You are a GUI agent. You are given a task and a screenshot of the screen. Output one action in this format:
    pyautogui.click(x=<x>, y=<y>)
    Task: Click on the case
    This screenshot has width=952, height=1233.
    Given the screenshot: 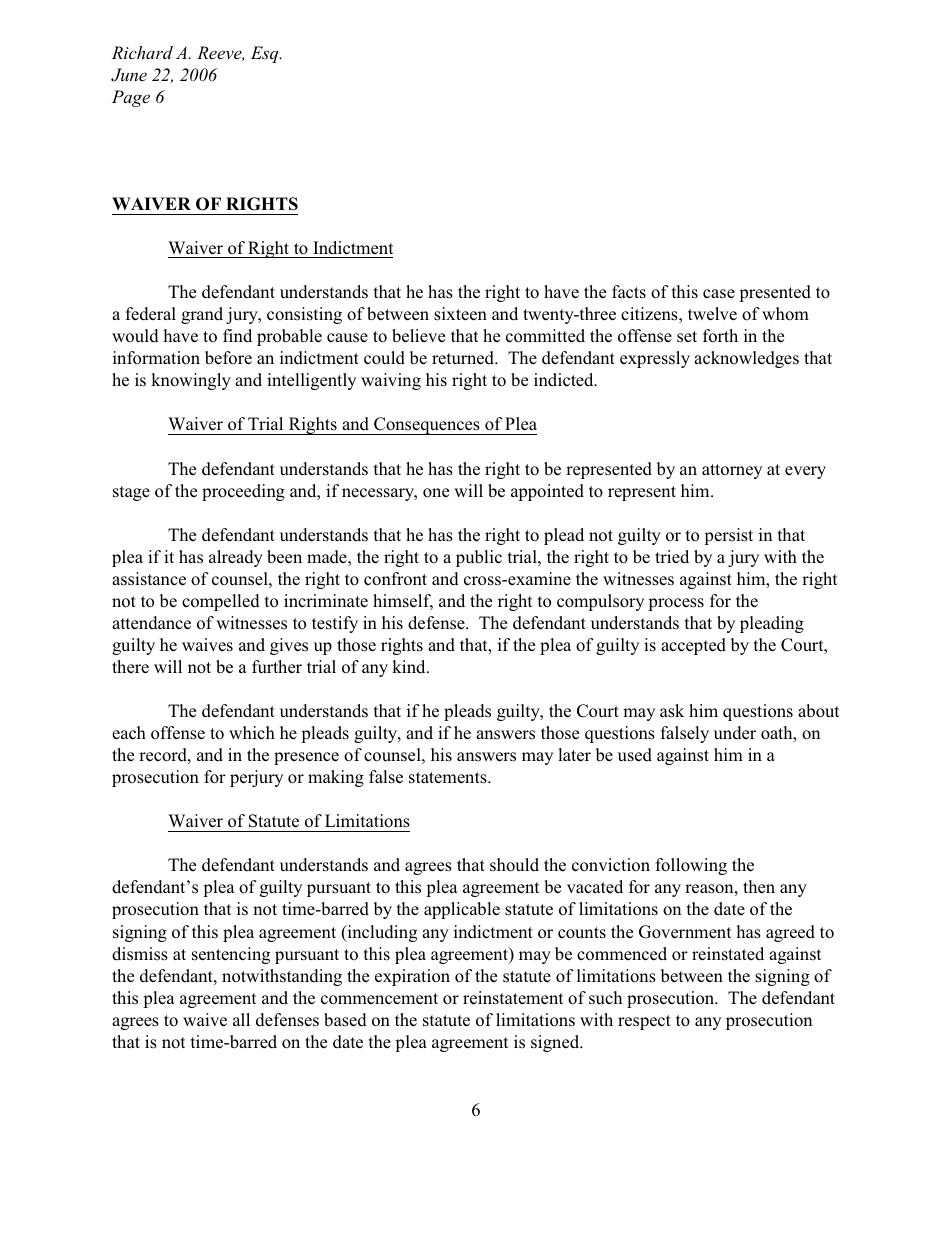 What is the action you would take?
    pyautogui.click(x=719, y=293)
